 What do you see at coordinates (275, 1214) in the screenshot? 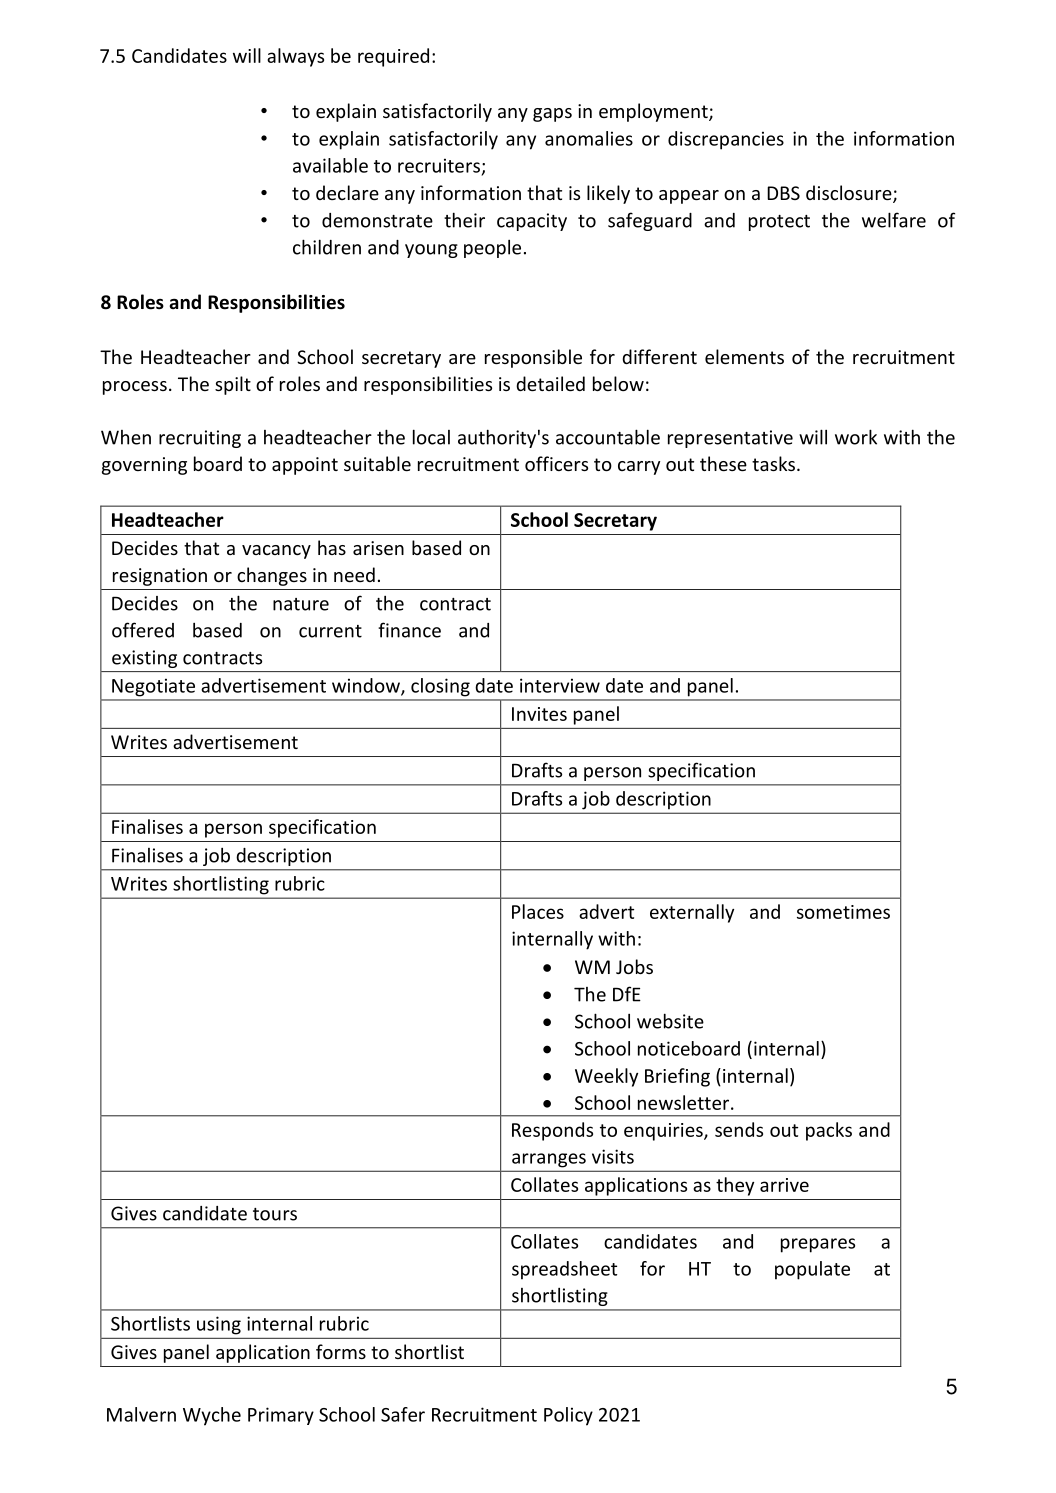
I see `tours` at bounding box center [275, 1214].
